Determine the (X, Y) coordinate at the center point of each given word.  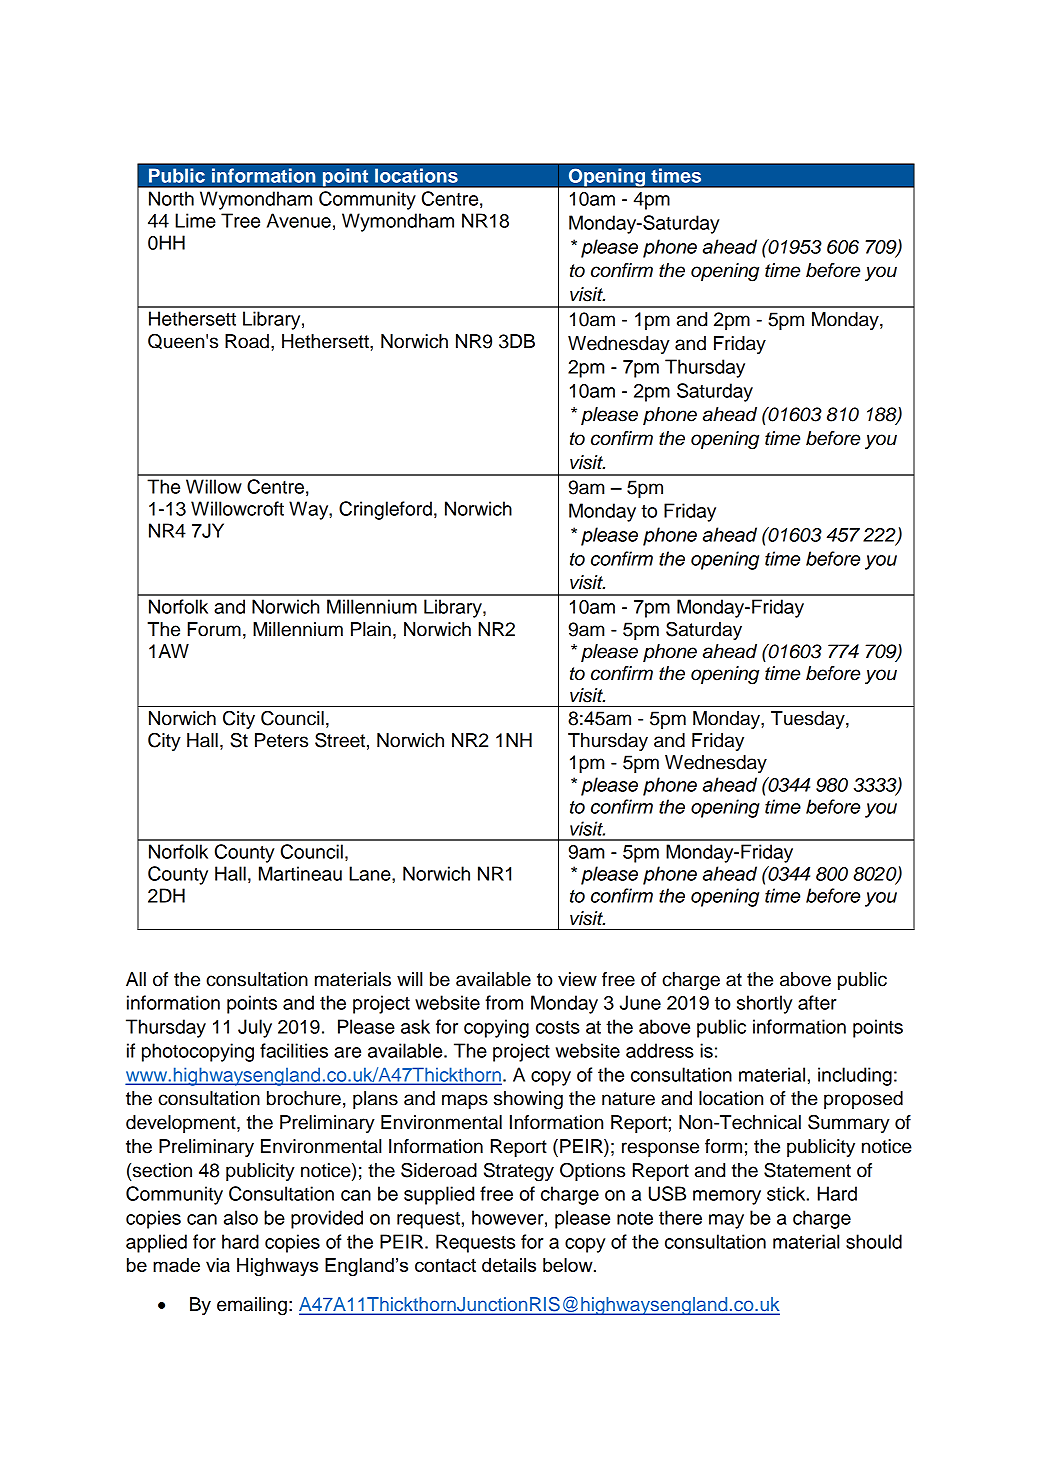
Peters (281, 740)
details (509, 1265)
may (726, 1221)
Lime (195, 220)
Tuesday (809, 720)
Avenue (299, 220)
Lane (371, 873)
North (171, 198)
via (218, 1265)
